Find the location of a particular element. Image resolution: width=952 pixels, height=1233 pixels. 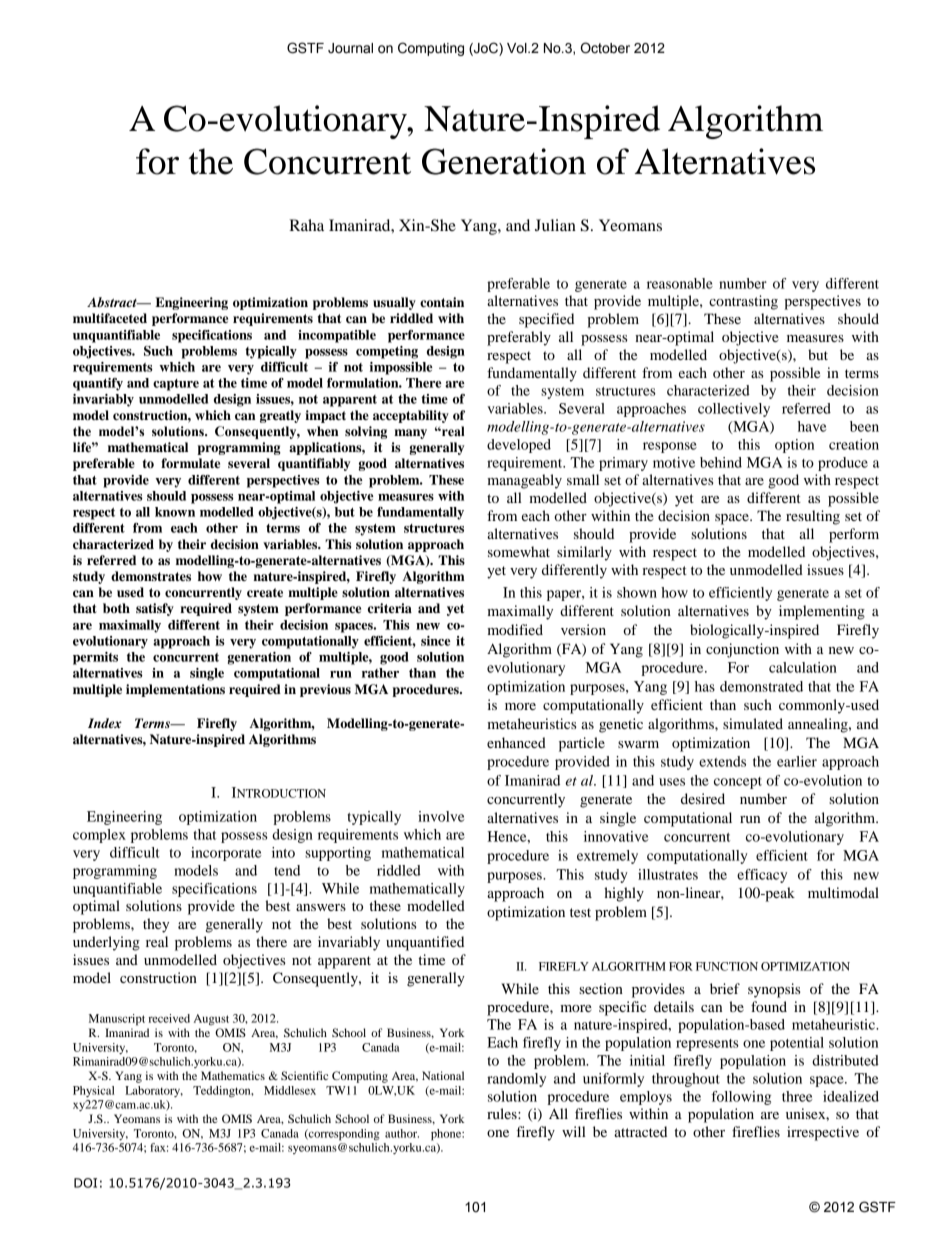

preferably is located at coordinates (519, 338).
